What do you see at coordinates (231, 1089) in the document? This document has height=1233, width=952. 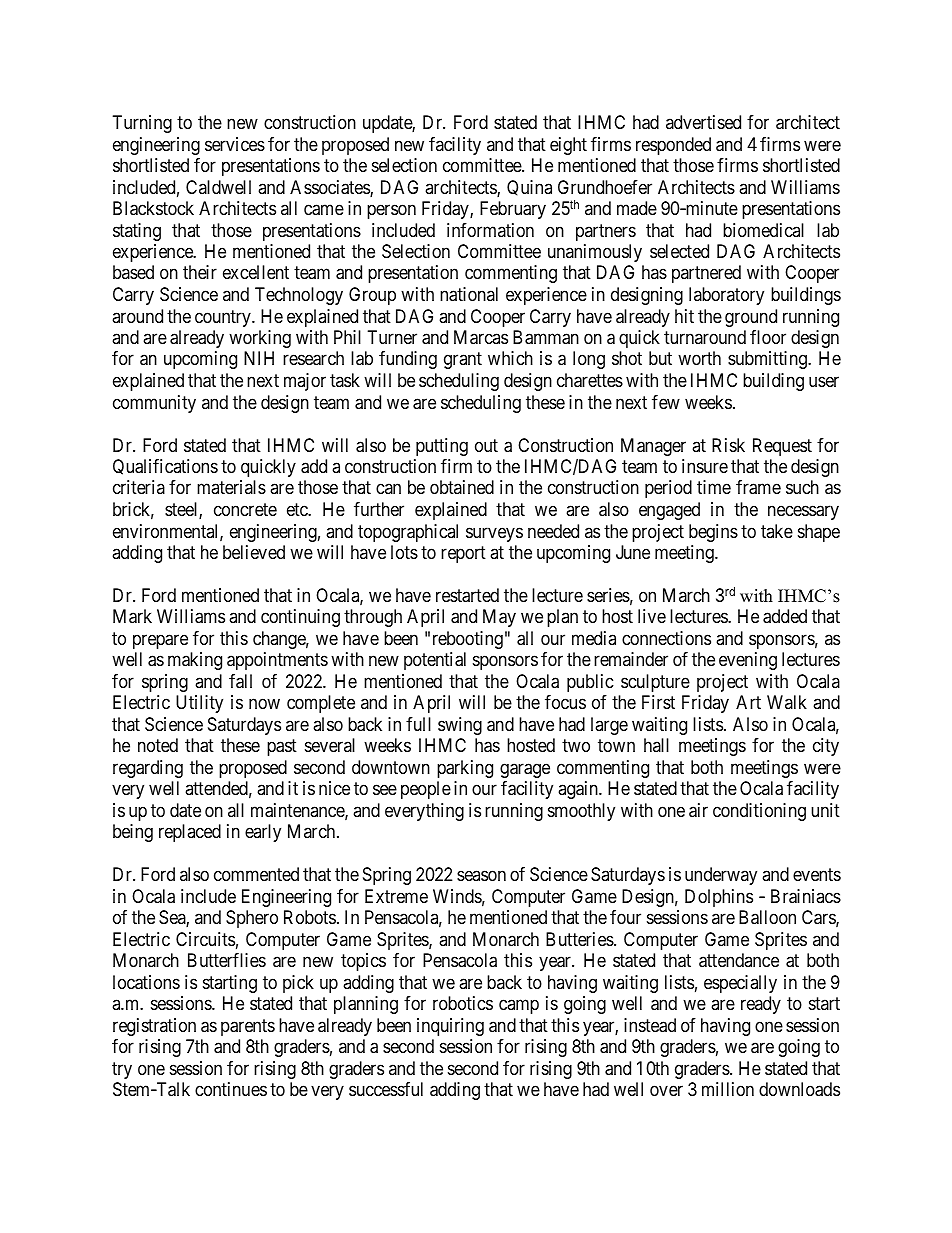 I see `continues` at bounding box center [231, 1089].
